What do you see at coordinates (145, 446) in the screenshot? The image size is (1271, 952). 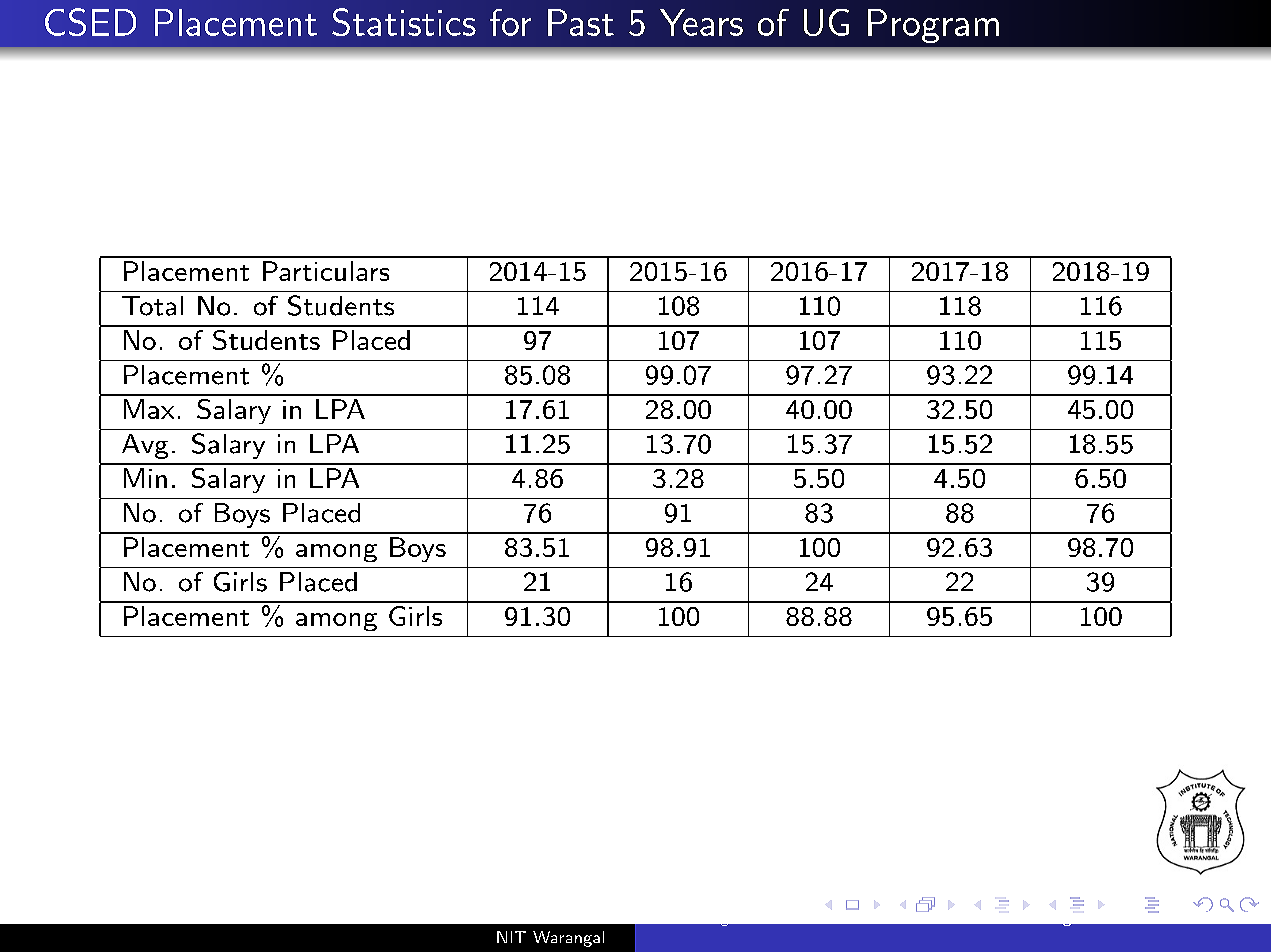 I see `Avg` at bounding box center [145, 446].
